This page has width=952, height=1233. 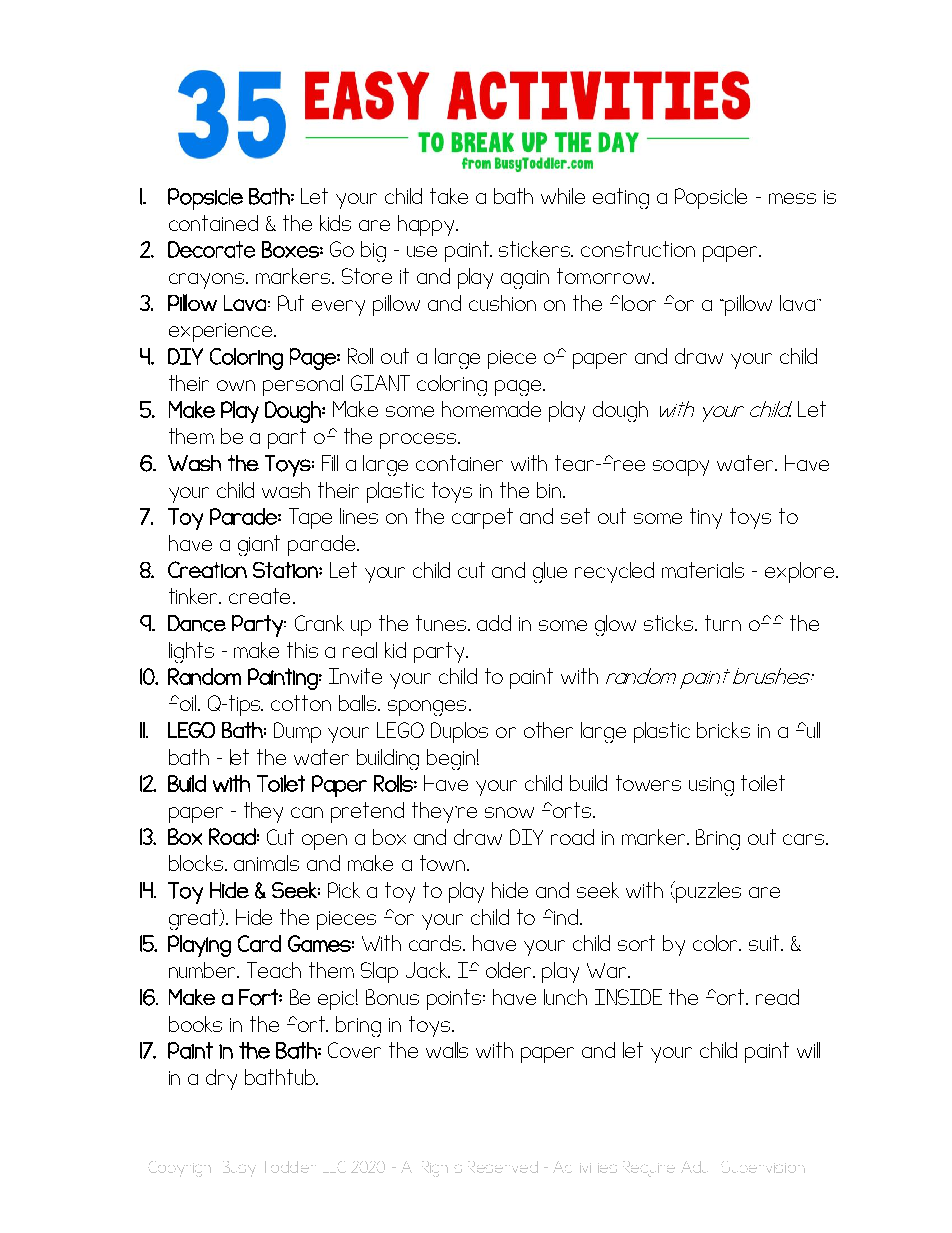 What do you see at coordinates (239, 1169) in the page?
I see `Busy` at bounding box center [239, 1169].
